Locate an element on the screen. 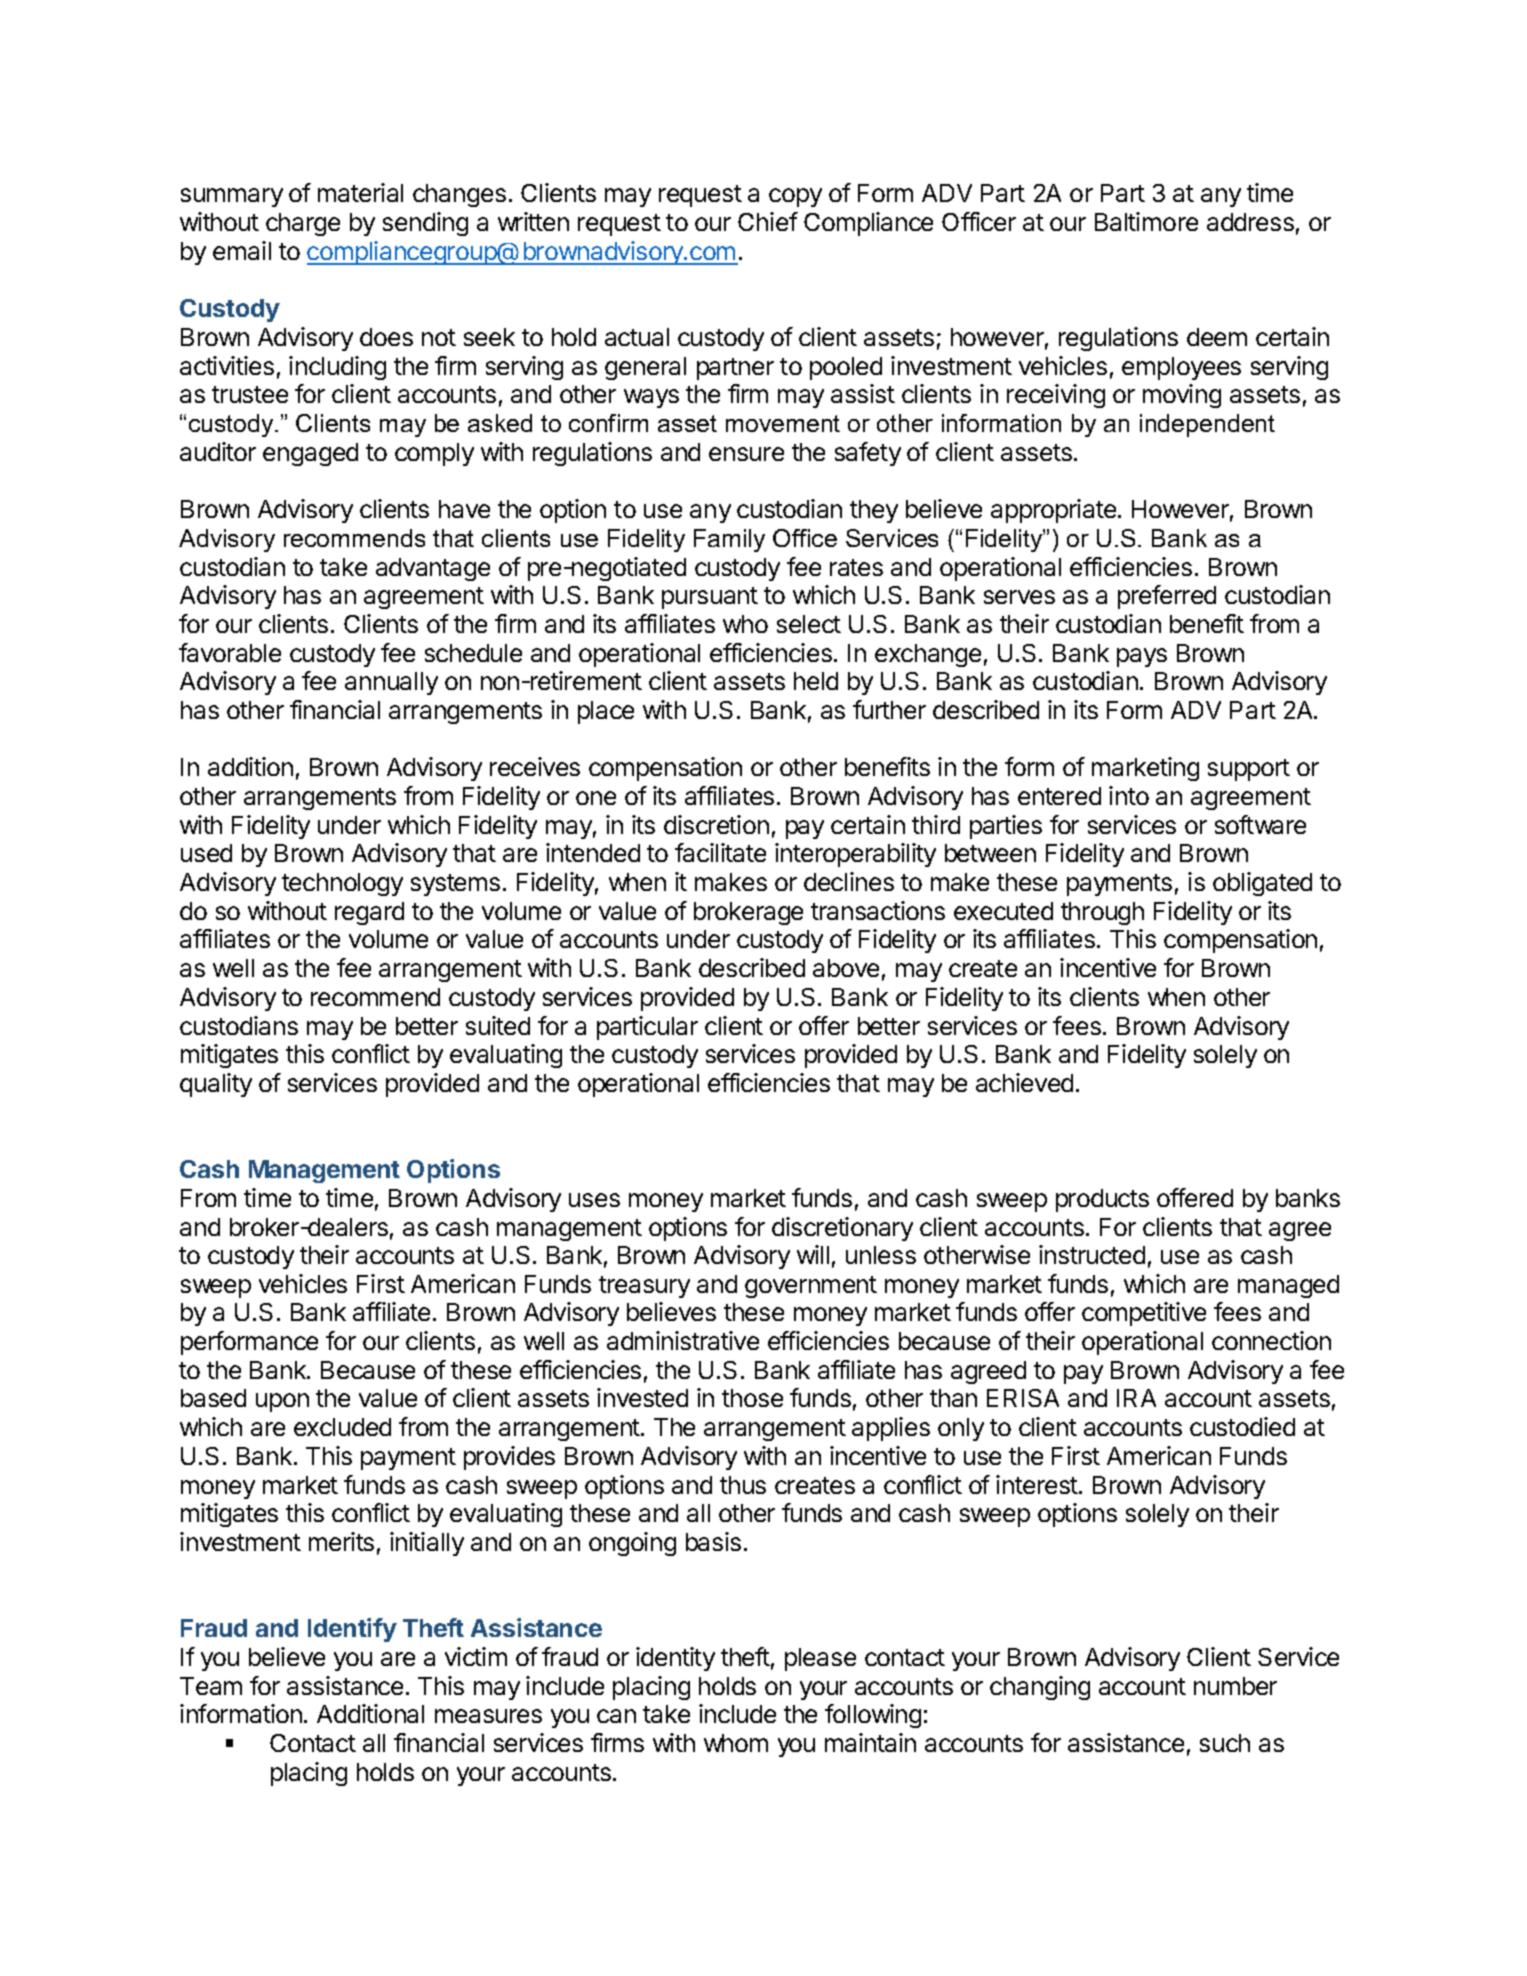 The image size is (1527, 1976). Identify is located at coordinates (352, 1630).
